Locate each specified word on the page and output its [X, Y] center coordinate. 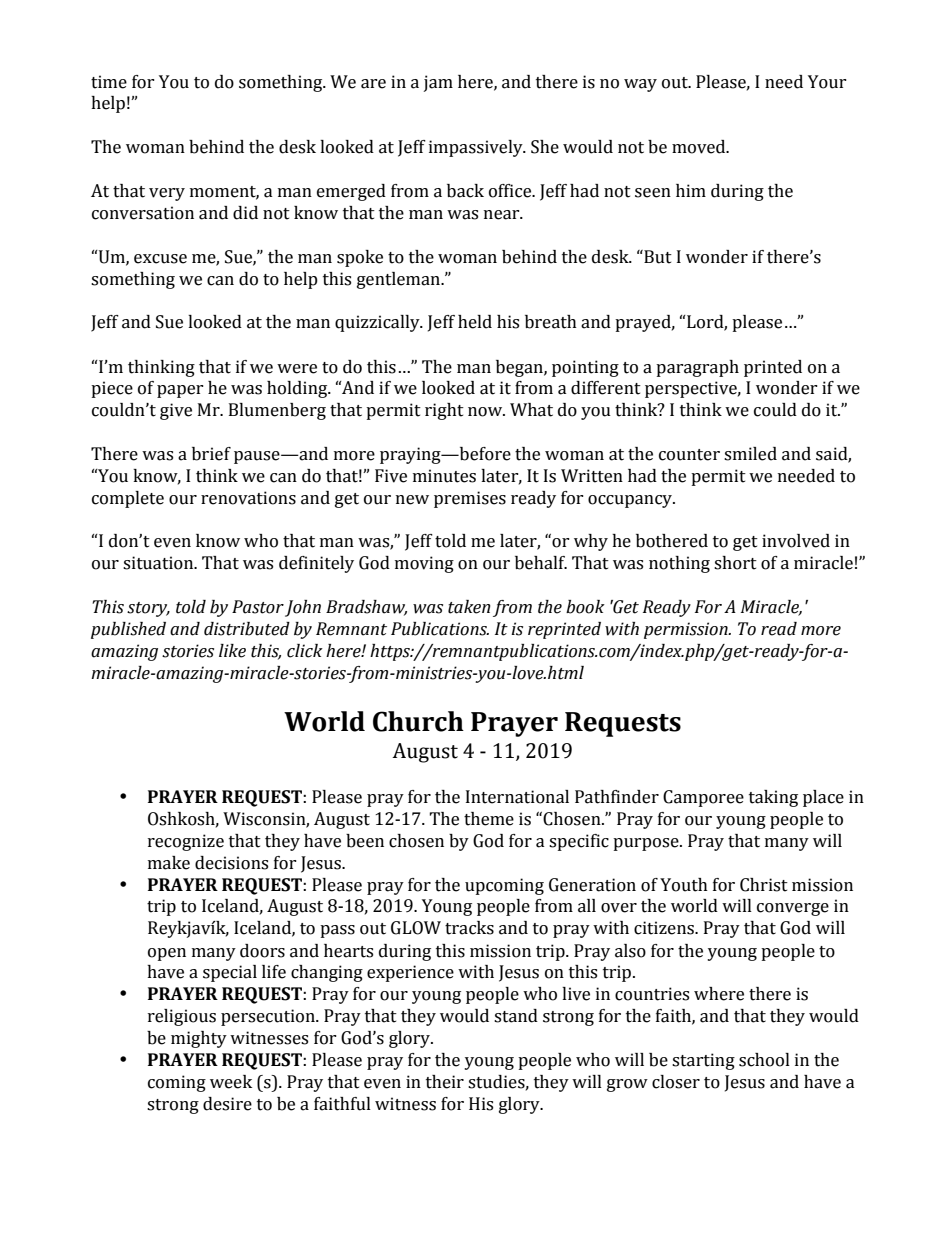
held [475, 322]
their [445, 1082]
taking [773, 798]
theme [489, 819]
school [764, 1060]
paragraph [697, 368]
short [735, 563]
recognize [186, 842]
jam [438, 83]
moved [700, 147]
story [148, 609]
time [109, 82]
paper [180, 391]
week [231, 1082]
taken [469, 607]
